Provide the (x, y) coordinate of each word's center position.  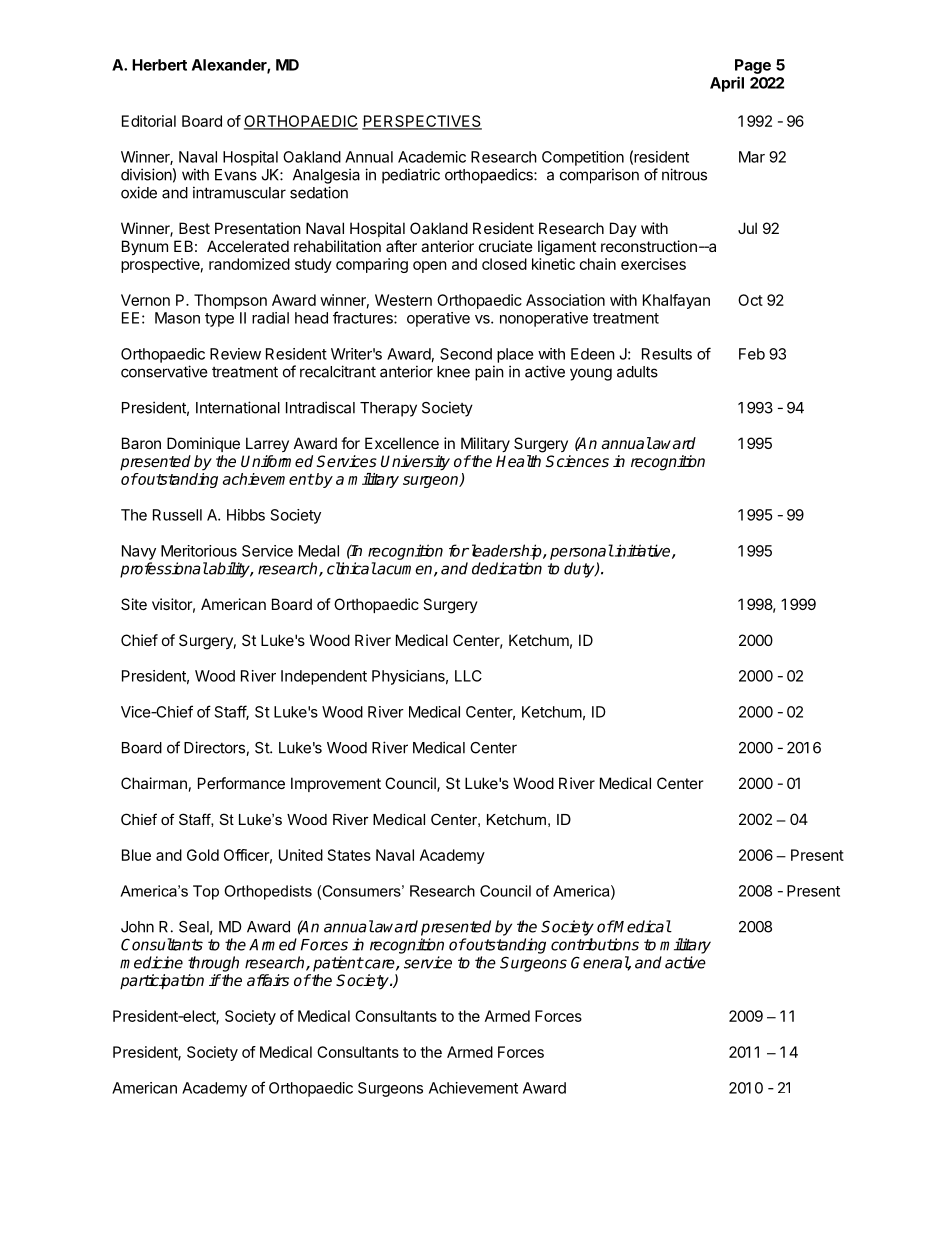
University (415, 463)
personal (582, 552)
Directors (215, 748)
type (219, 320)
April (727, 84)
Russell (177, 515)
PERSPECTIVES (422, 122)
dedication (507, 568)
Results (667, 354)
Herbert (159, 65)
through (213, 964)
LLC (468, 676)
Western (403, 300)
